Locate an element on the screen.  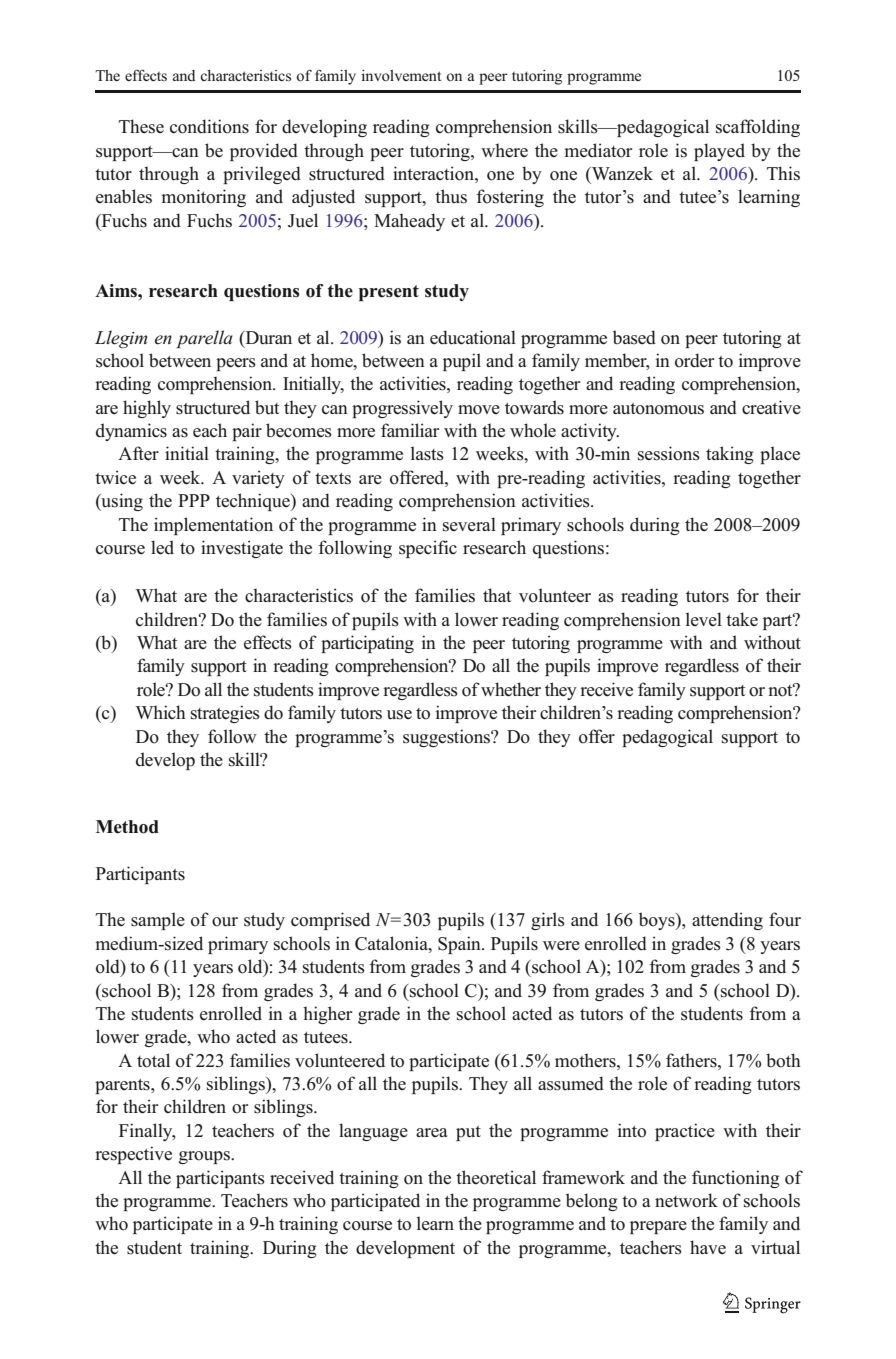
involvement is located at coordinates (401, 76).
